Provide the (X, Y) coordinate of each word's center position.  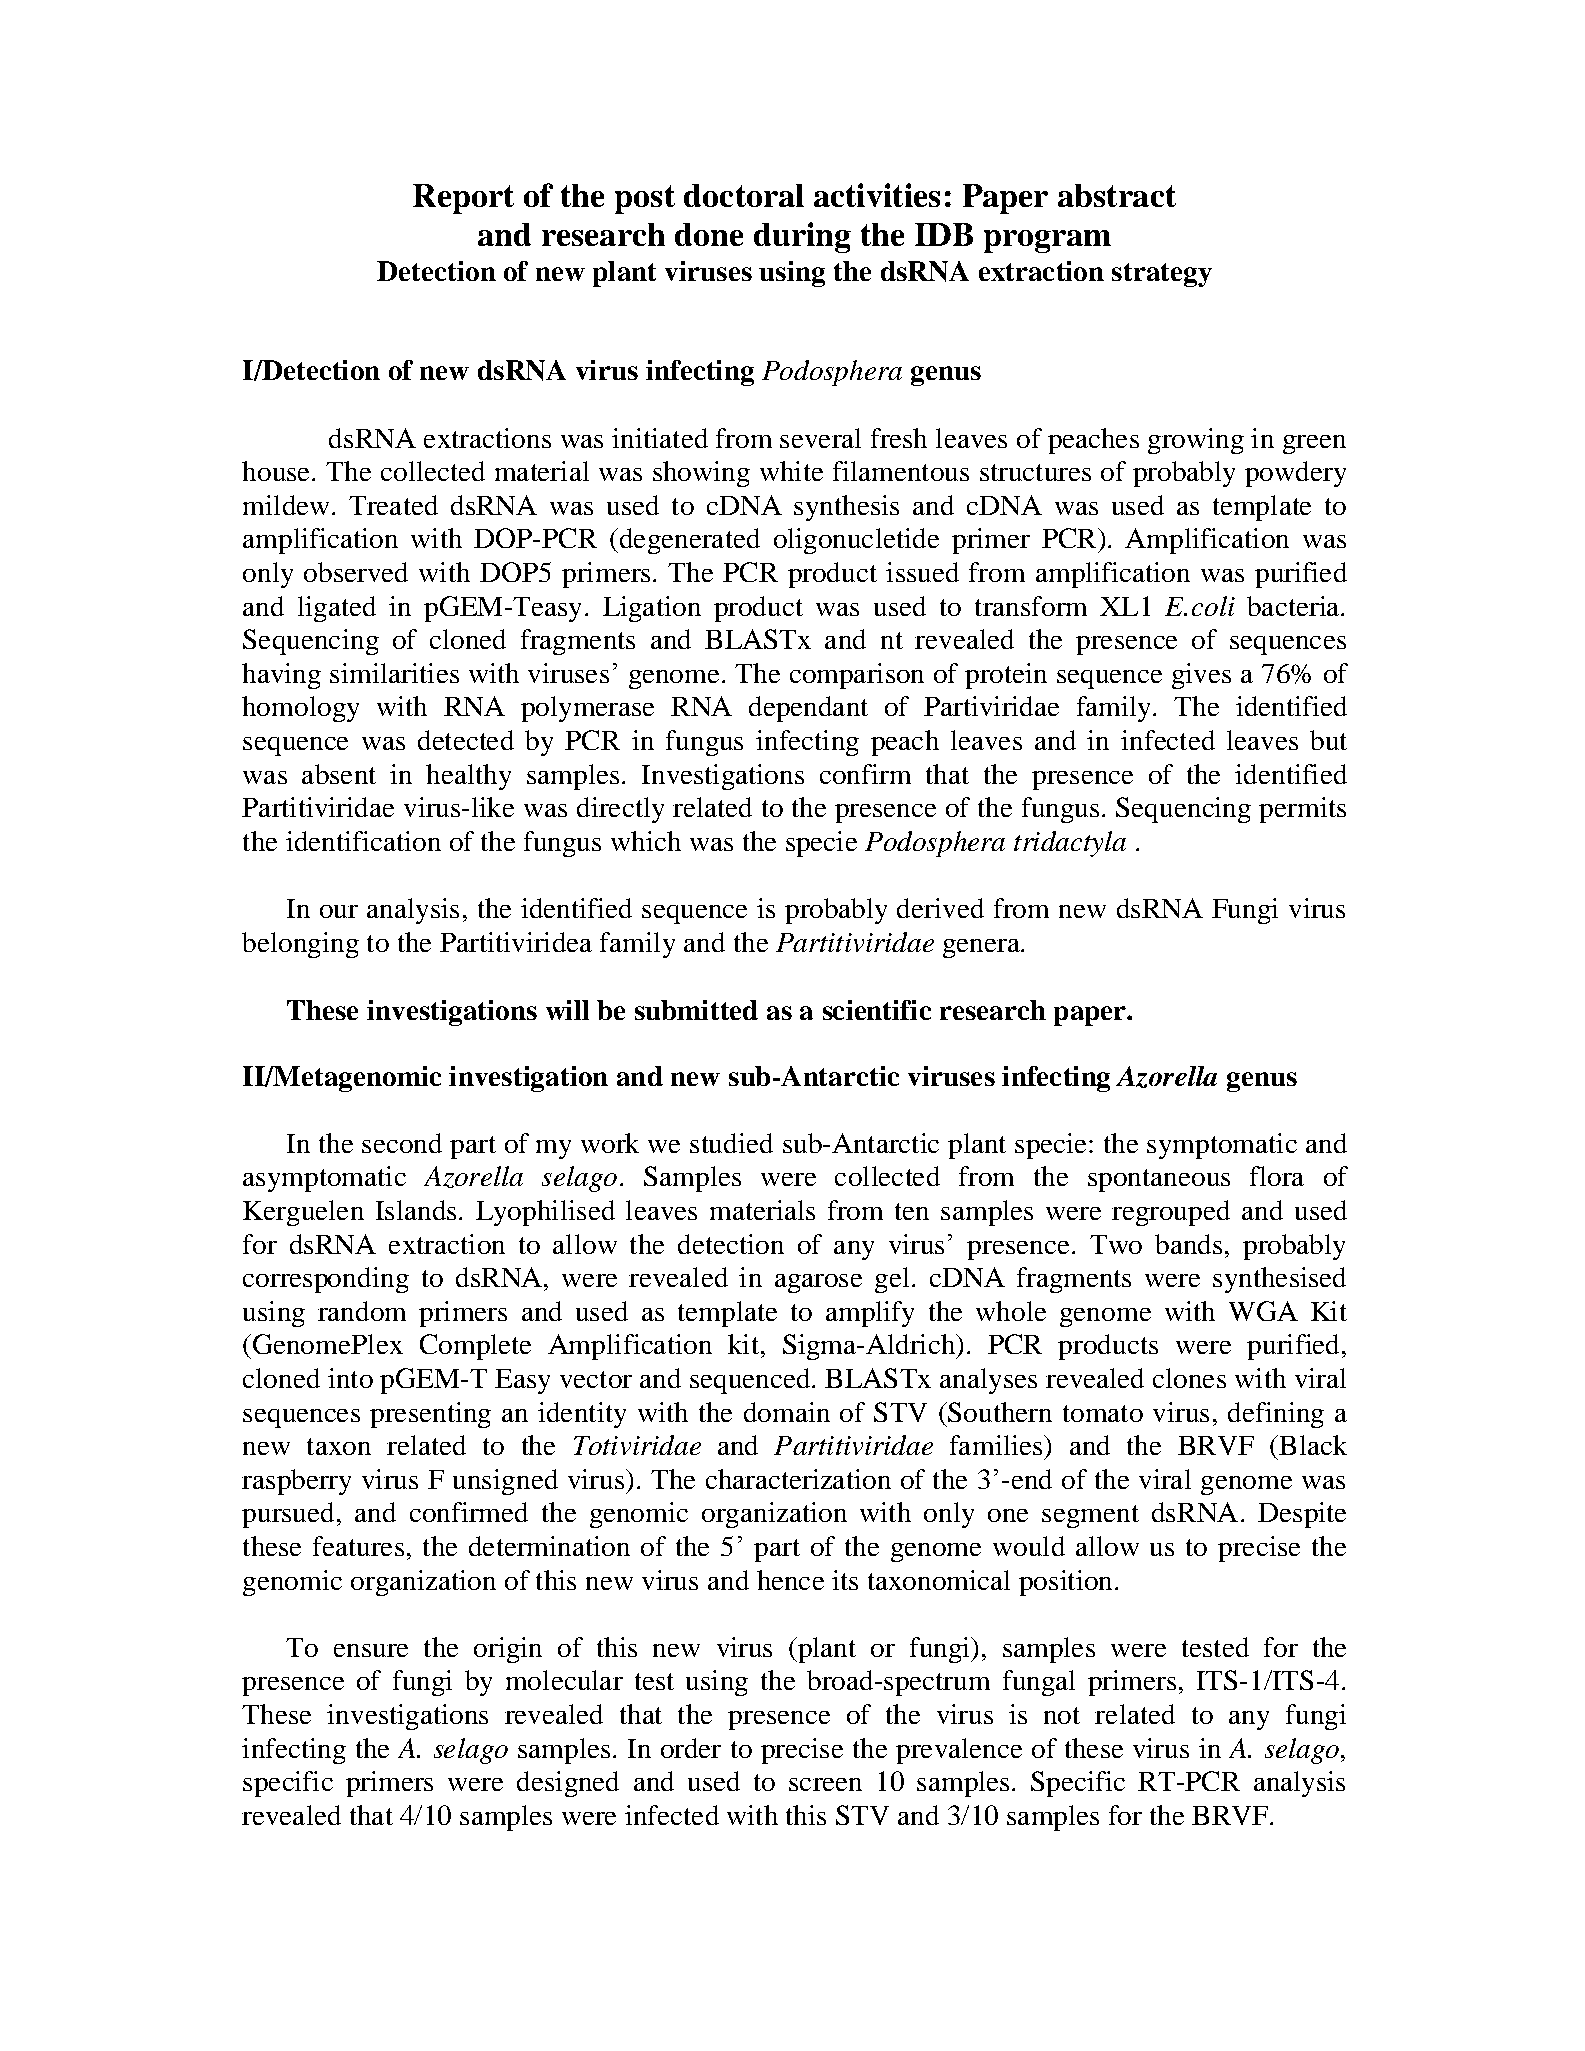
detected (466, 740)
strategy (1162, 275)
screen (825, 1784)
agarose (818, 1283)
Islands (416, 1210)
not (1062, 1715)
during (802, 237)
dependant (808, 709)
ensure (371, 1650)
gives (1201, 676)
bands (1188, 1244)
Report (463, 199)
